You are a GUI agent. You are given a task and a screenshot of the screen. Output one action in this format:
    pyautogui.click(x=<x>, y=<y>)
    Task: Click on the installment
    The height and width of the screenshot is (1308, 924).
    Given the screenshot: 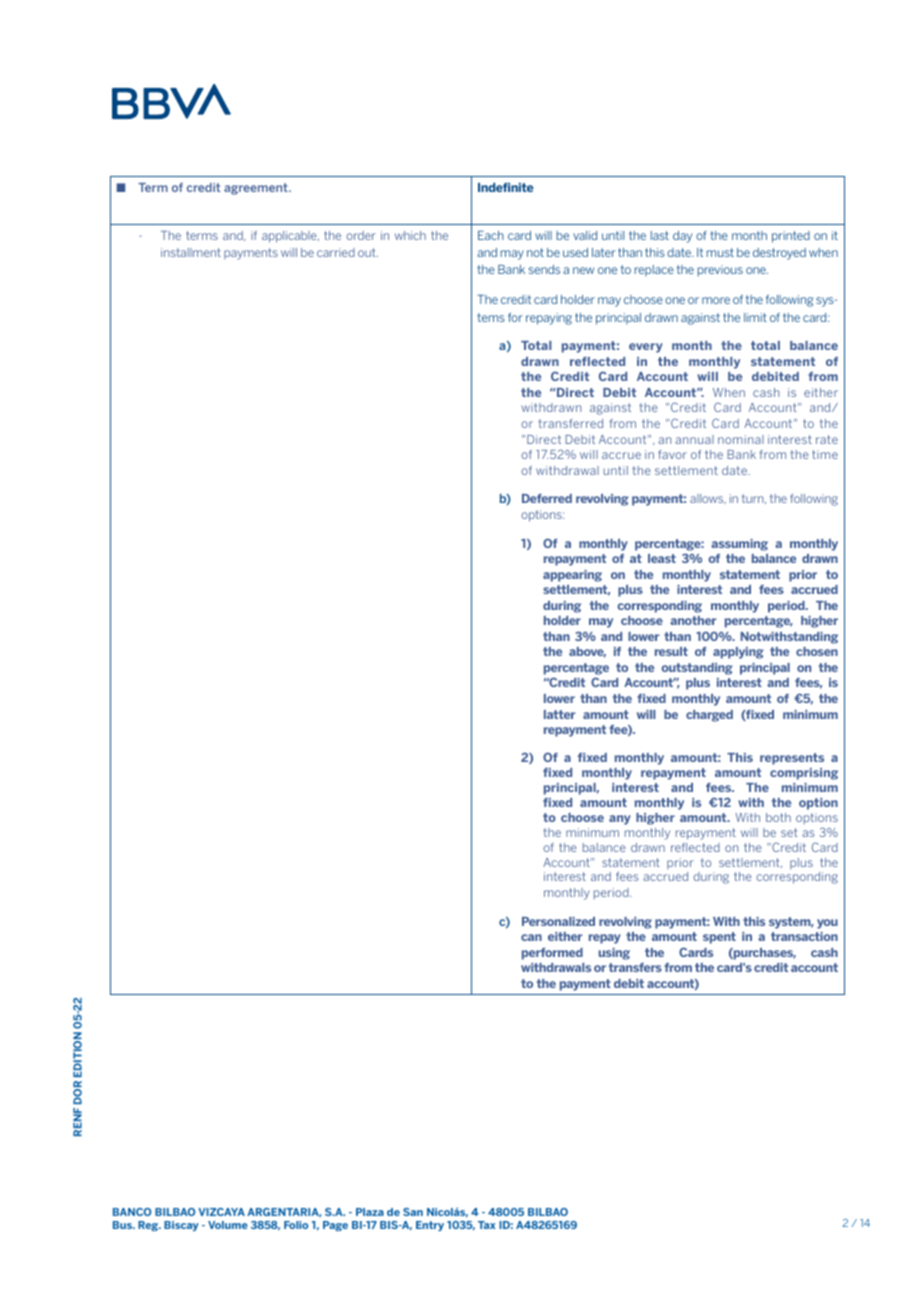 What is the action you would take?
    pyautogui.click(x=191, y=252)
